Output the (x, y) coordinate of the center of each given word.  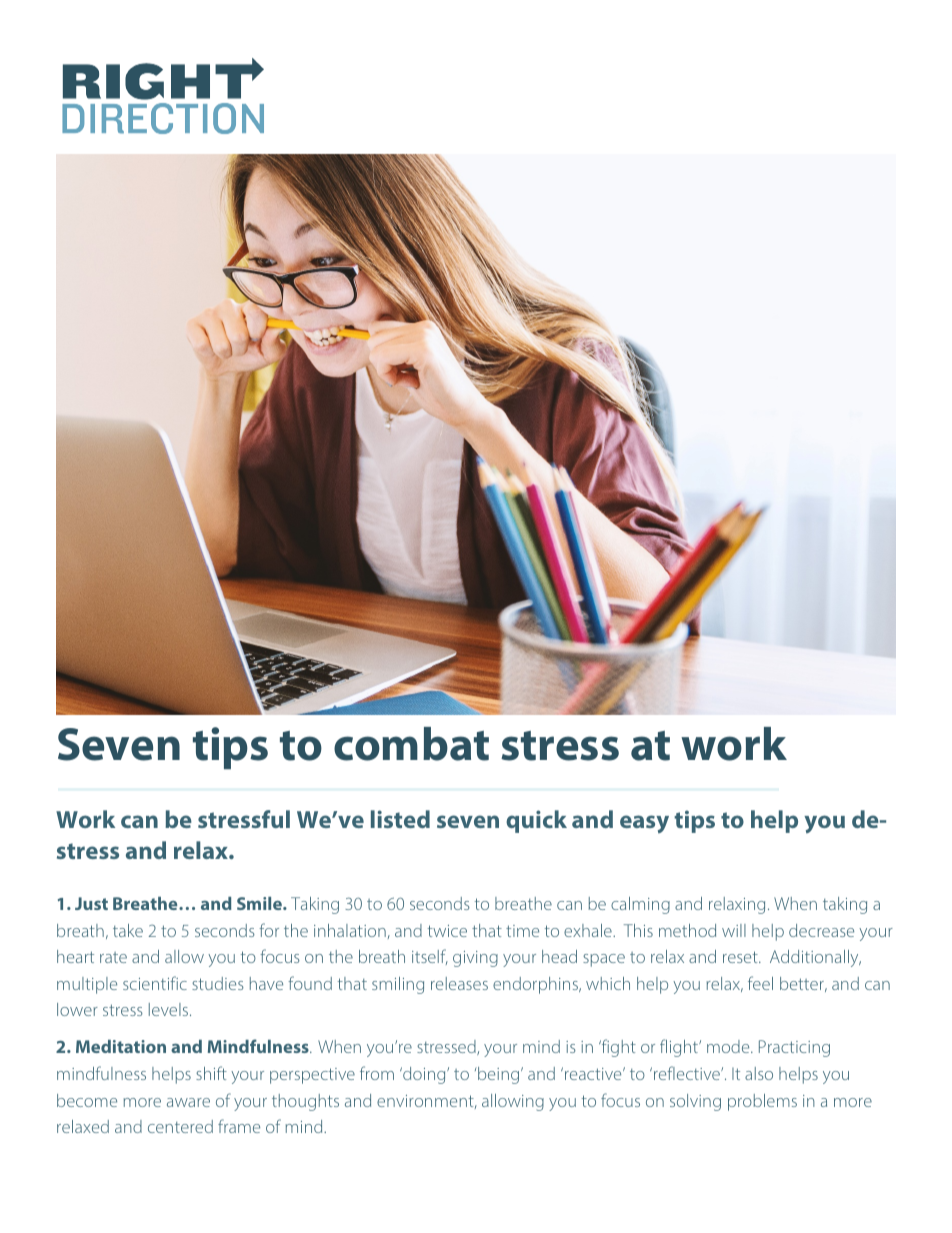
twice (447, 931)
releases (459, 983)
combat (411, 744)
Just (91, 903)
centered (180, 1126)
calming (640, 905)
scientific (155, 983)
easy (644, 824)
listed (400, 819)
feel (760, 983)
